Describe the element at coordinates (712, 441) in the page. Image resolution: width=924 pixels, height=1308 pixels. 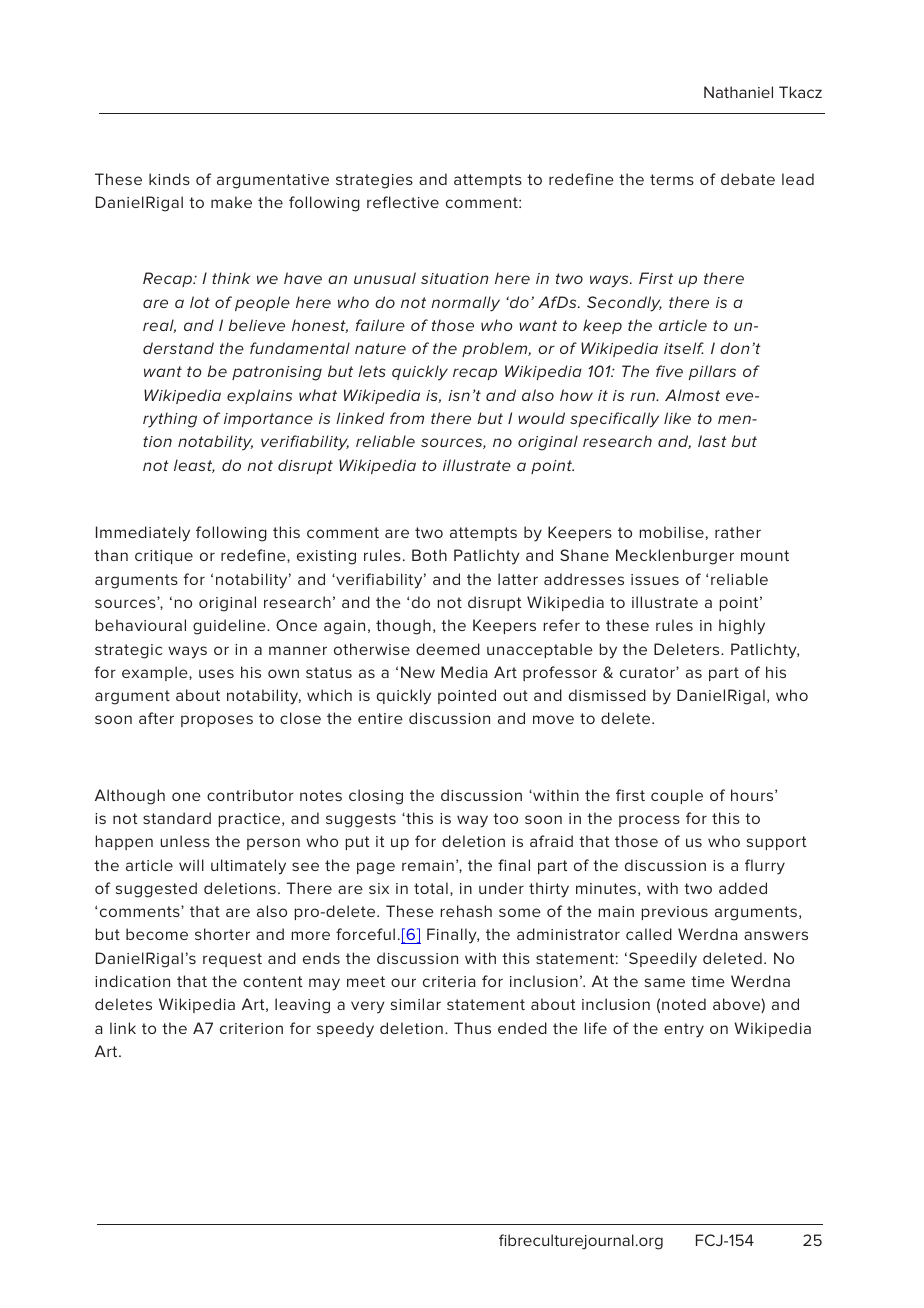
I see `last` at that location.
